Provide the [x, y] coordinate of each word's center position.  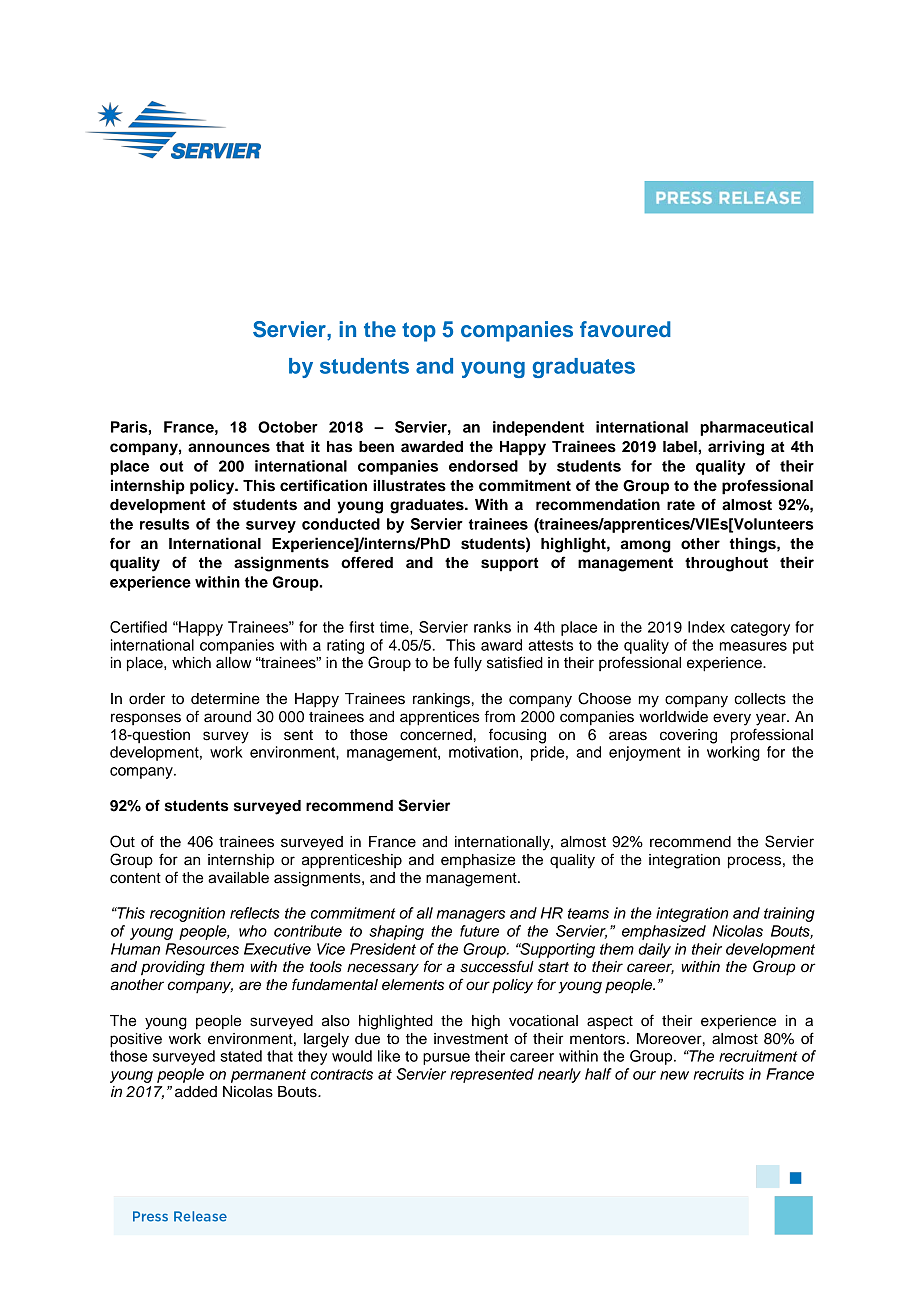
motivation [483, 752]
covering [688, 736]
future [479, 931]
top [419, 332]
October [288, 427]
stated [241, 1056]
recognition [187, 914]
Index [706, 627]
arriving [736, 448]
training [789, 914]
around [227, 717]
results [164, 524]
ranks [492, 627]
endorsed [483, 466]
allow [233, 663]
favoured [625, 329]
